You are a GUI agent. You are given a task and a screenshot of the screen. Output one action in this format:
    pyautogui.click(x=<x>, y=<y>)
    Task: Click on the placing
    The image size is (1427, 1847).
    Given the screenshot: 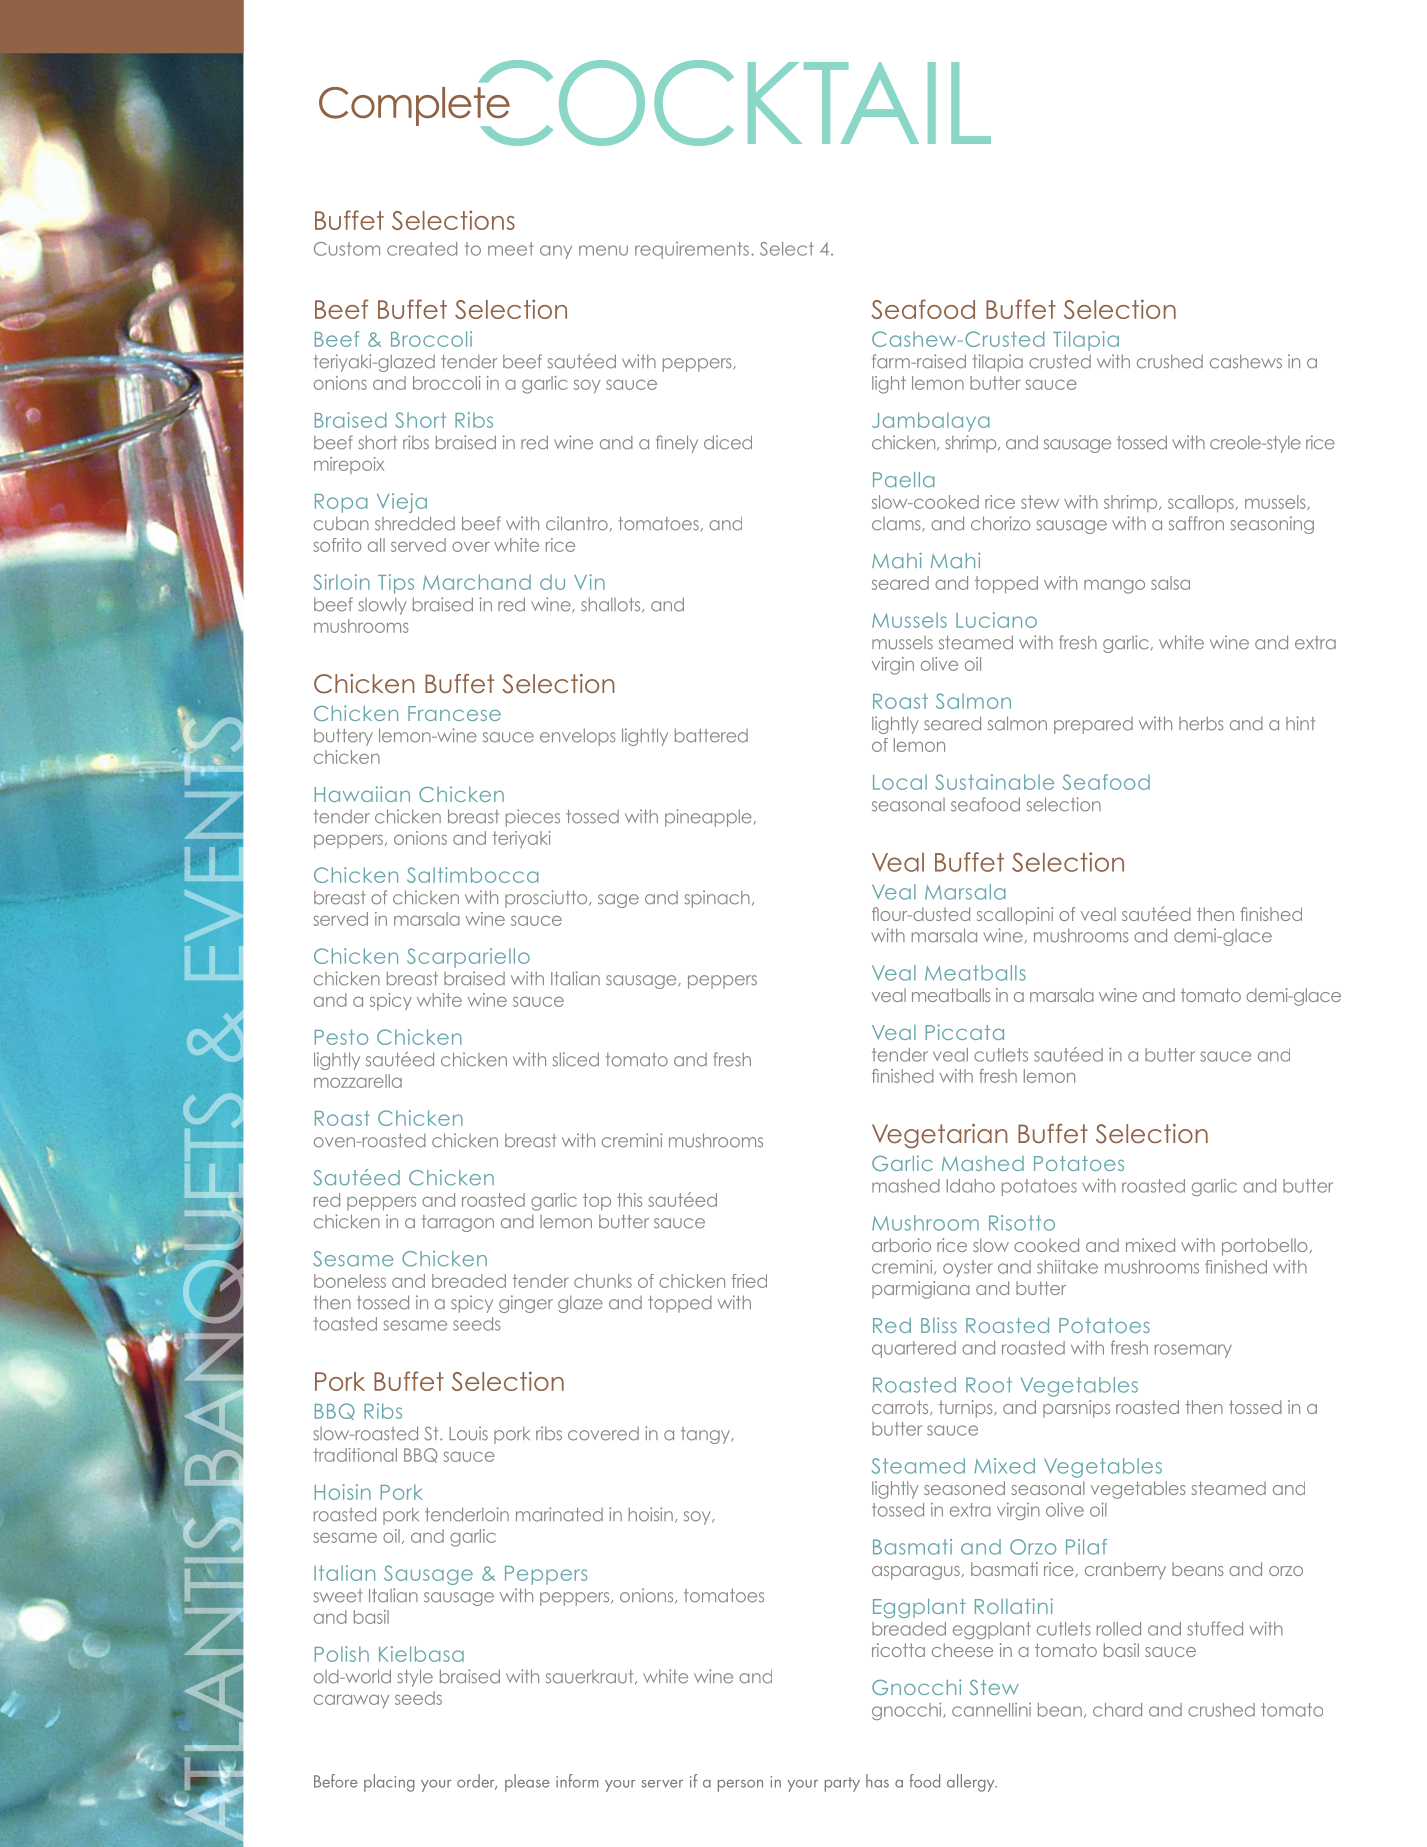 What is the action you would take?
    pyautogui.click(x=389, y=1783)
